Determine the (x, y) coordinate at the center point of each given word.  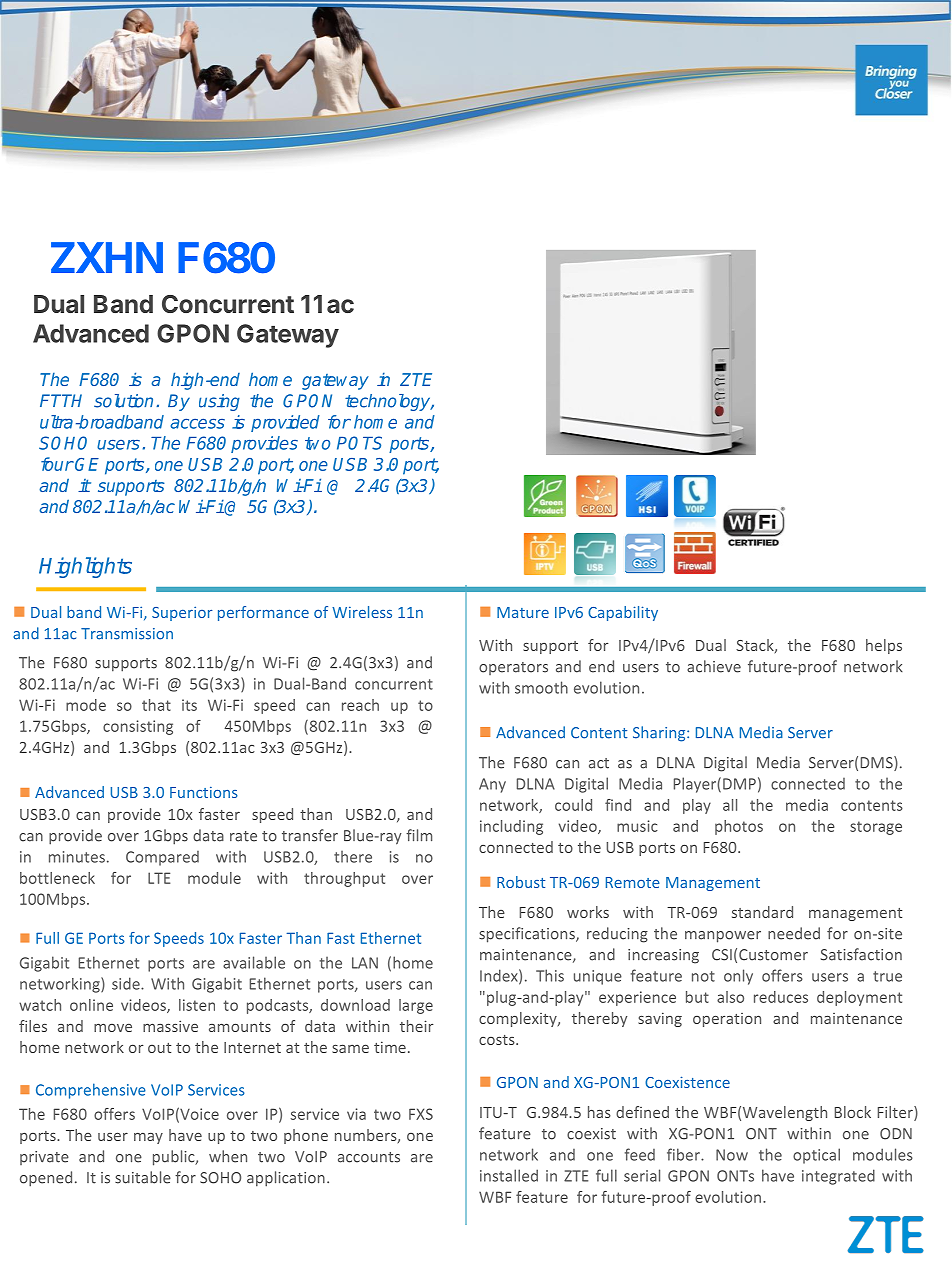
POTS (359, 443)
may (148, 1138)
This (550, 975)
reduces (781, 997)
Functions (204, 792)
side (127, 983)
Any (492, 785)
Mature (523, 612)
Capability (623, 613)
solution (123, 401)
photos (739, 827)
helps (884, 646)
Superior (182, 613)
